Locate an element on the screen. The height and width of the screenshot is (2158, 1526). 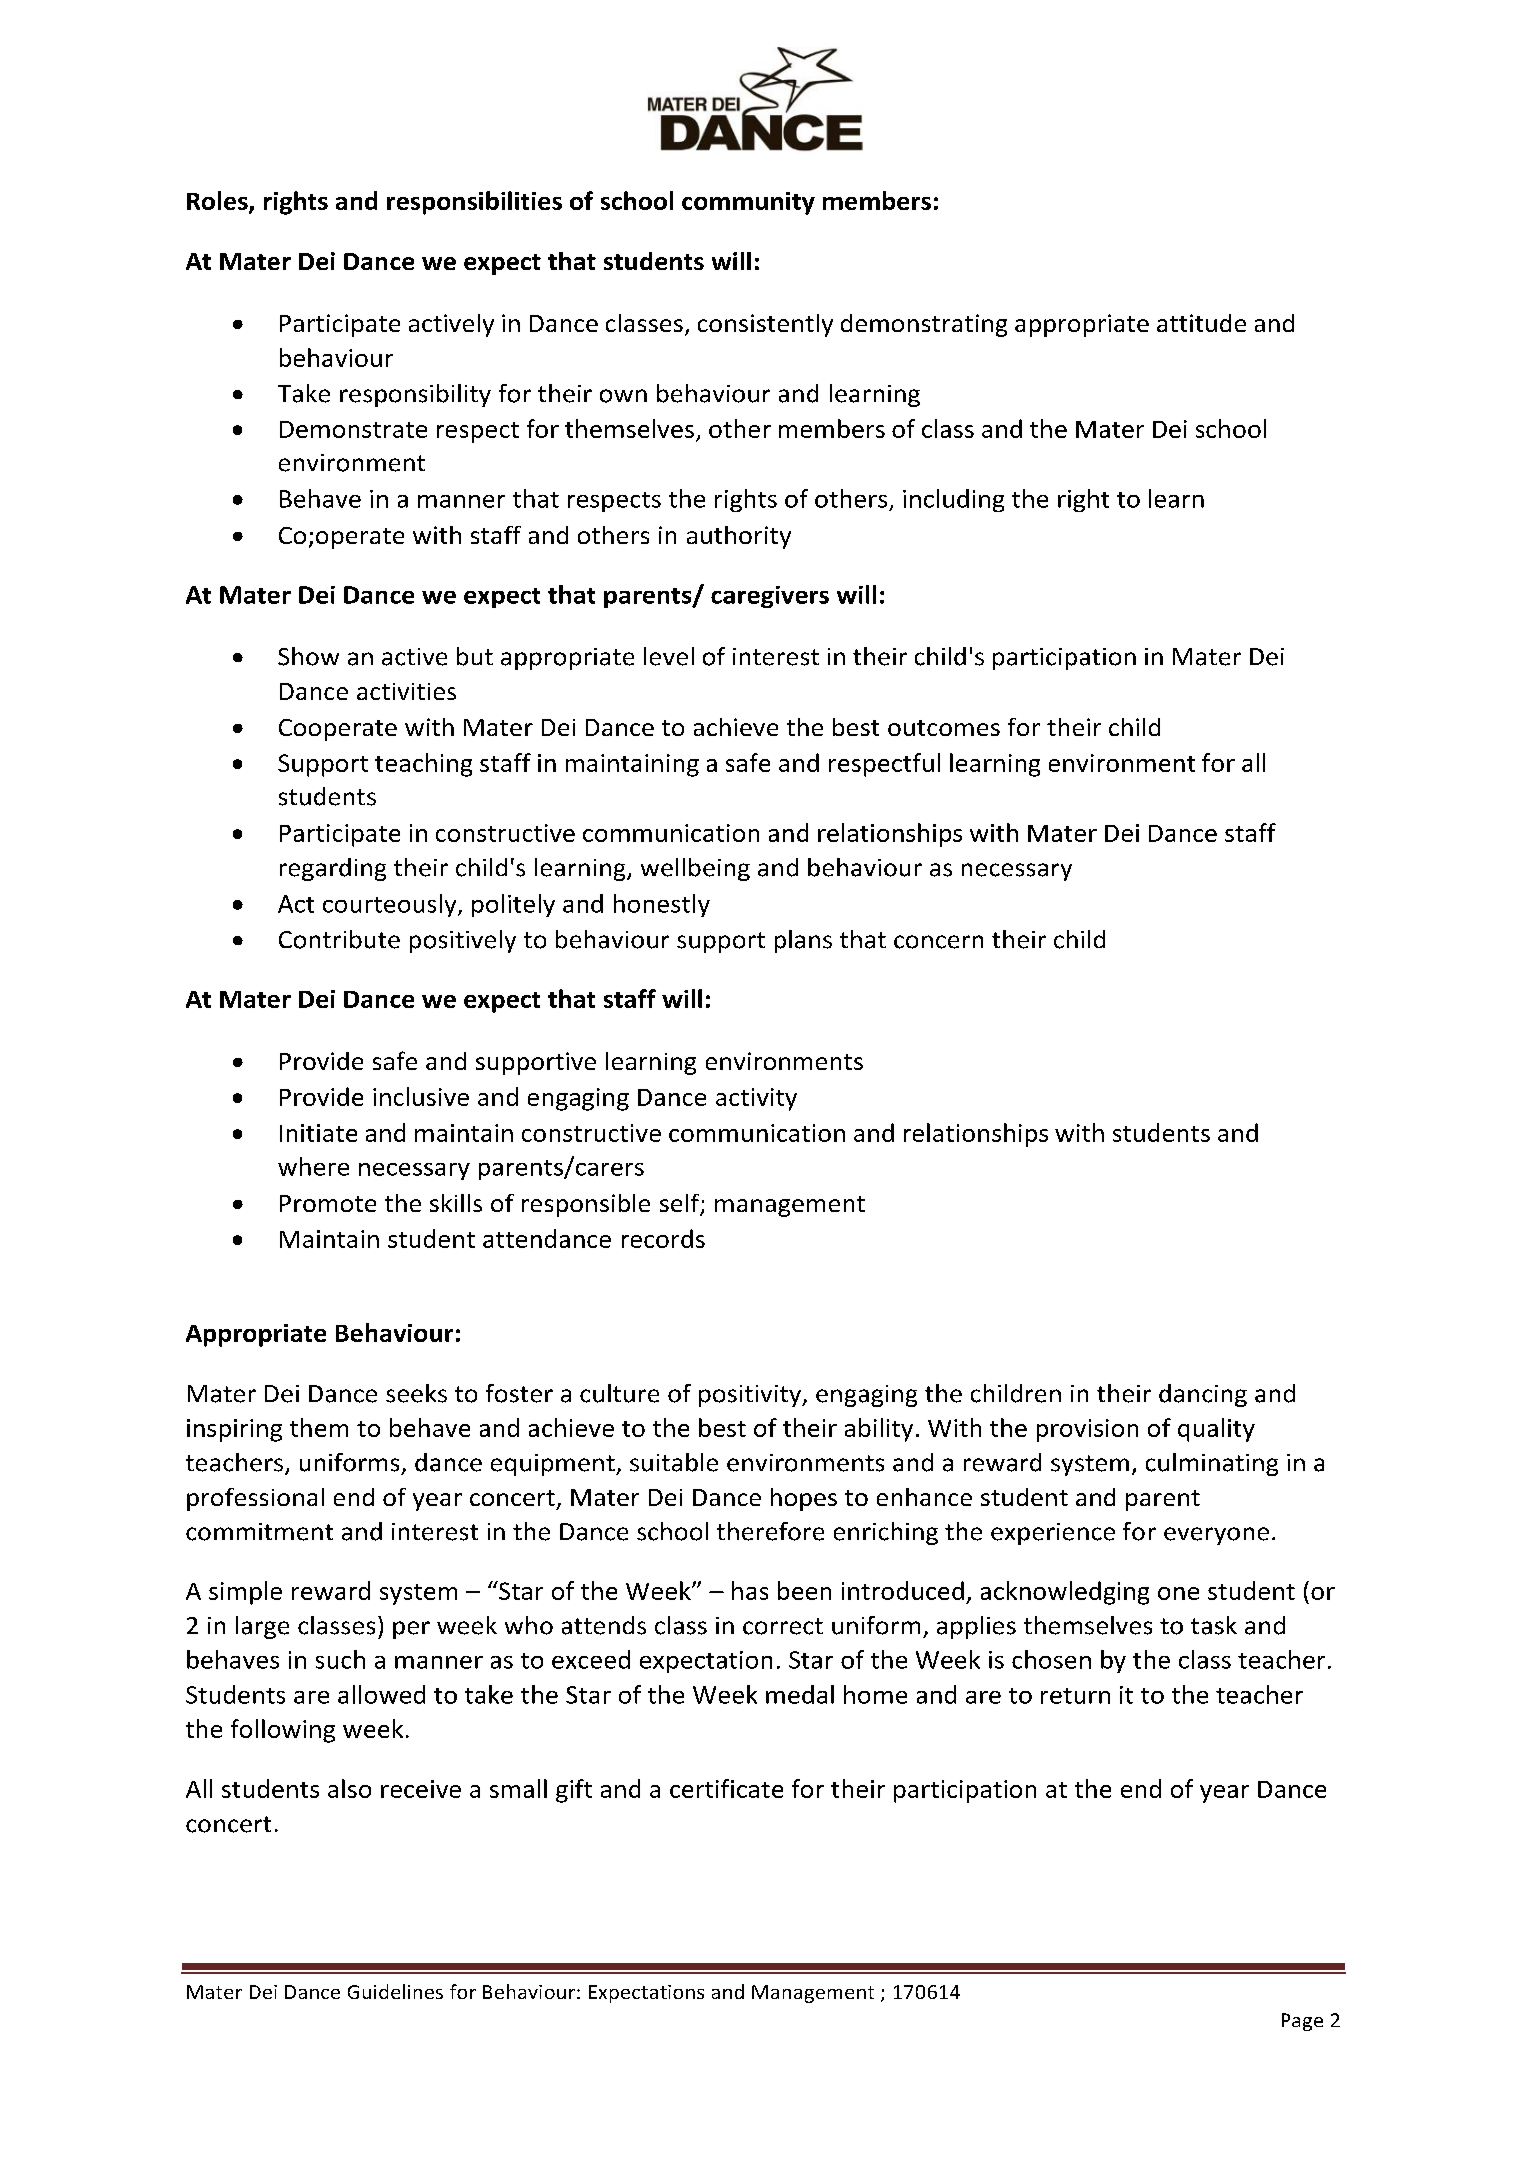
responsibilities is located at coordinates (474, 203).
